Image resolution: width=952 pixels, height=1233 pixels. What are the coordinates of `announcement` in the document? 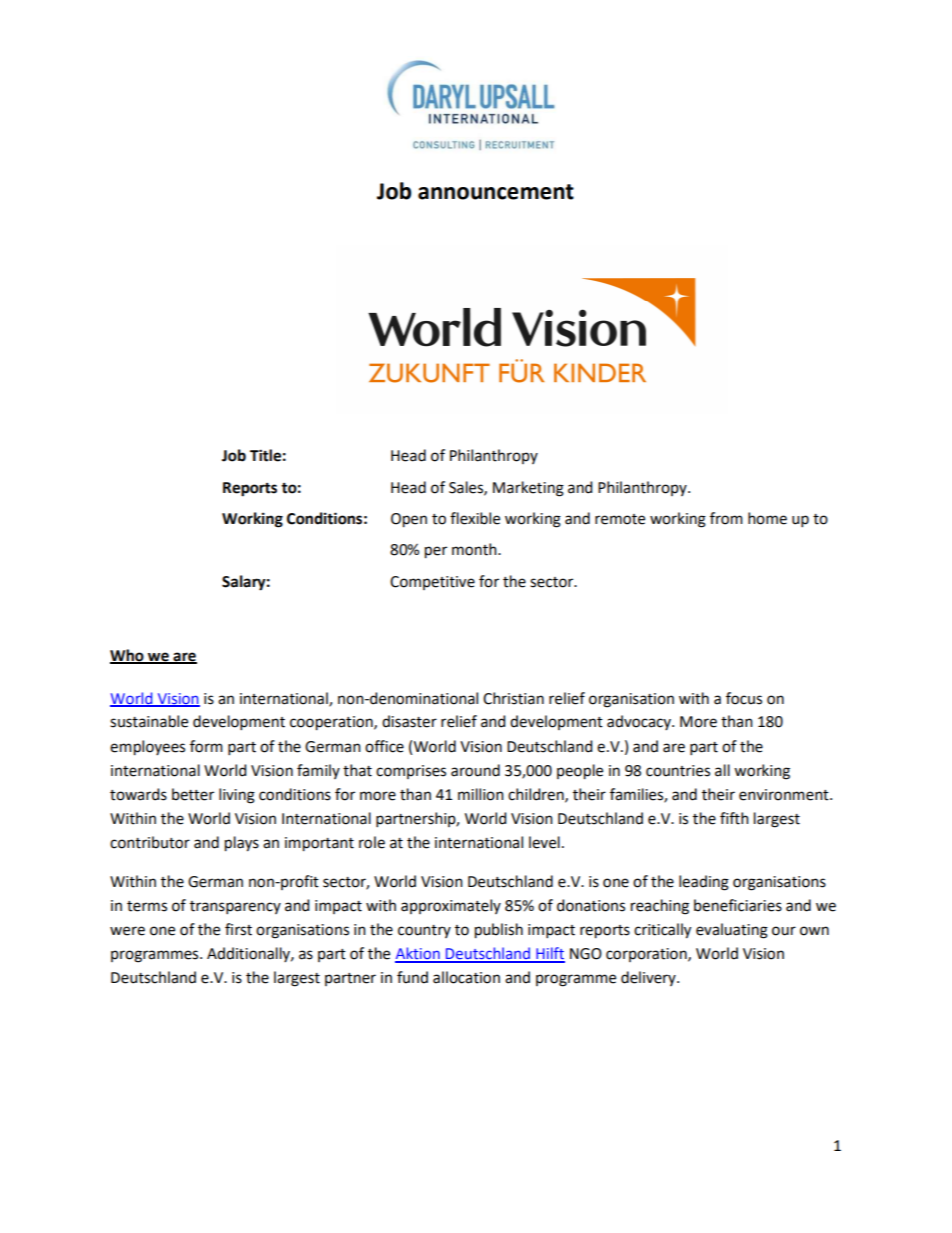 It's located at (496, 192).
